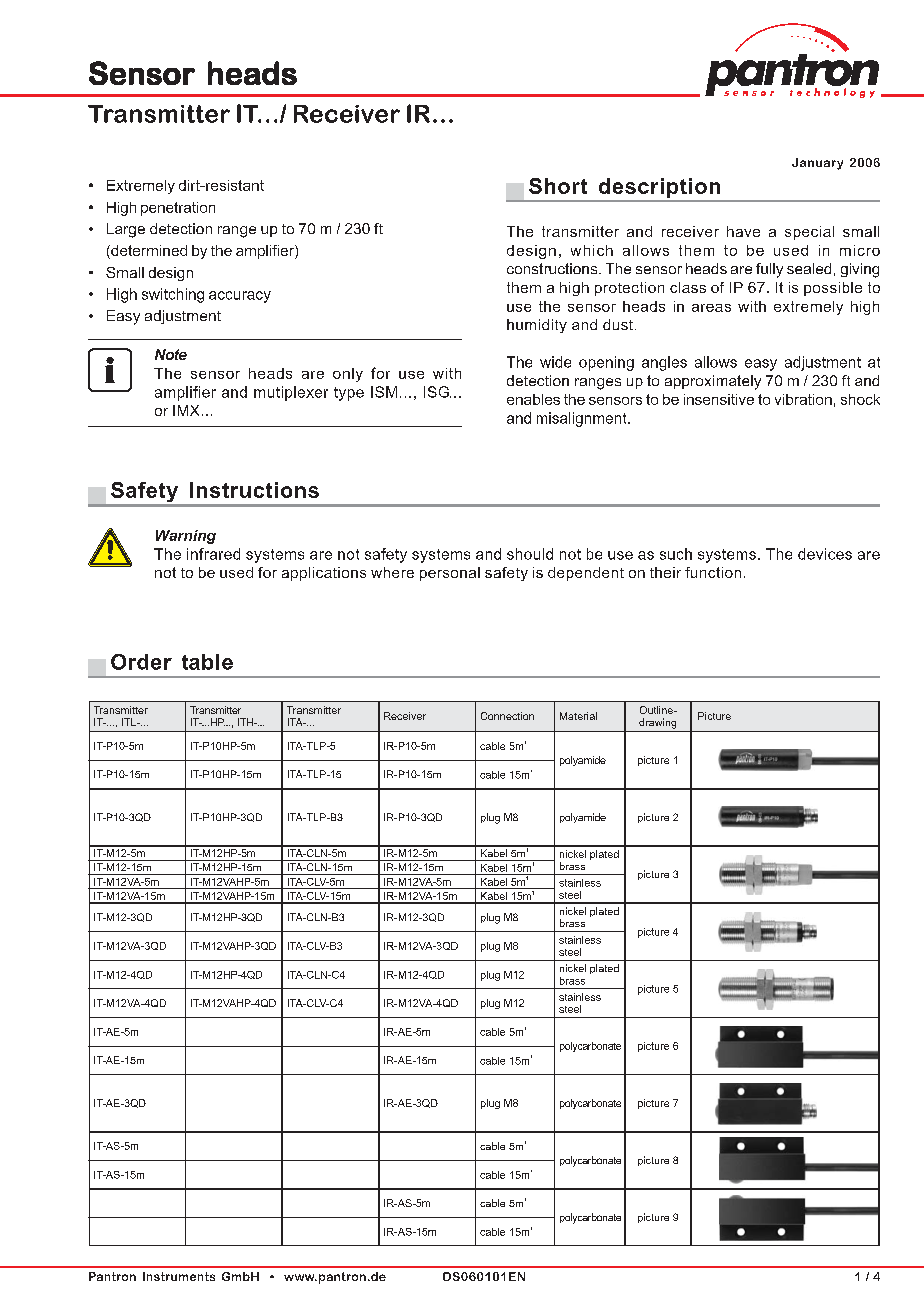  What do you see at coordinates (178, 209) in the image?
I see `penetration` at bounding box center [178, 209].
